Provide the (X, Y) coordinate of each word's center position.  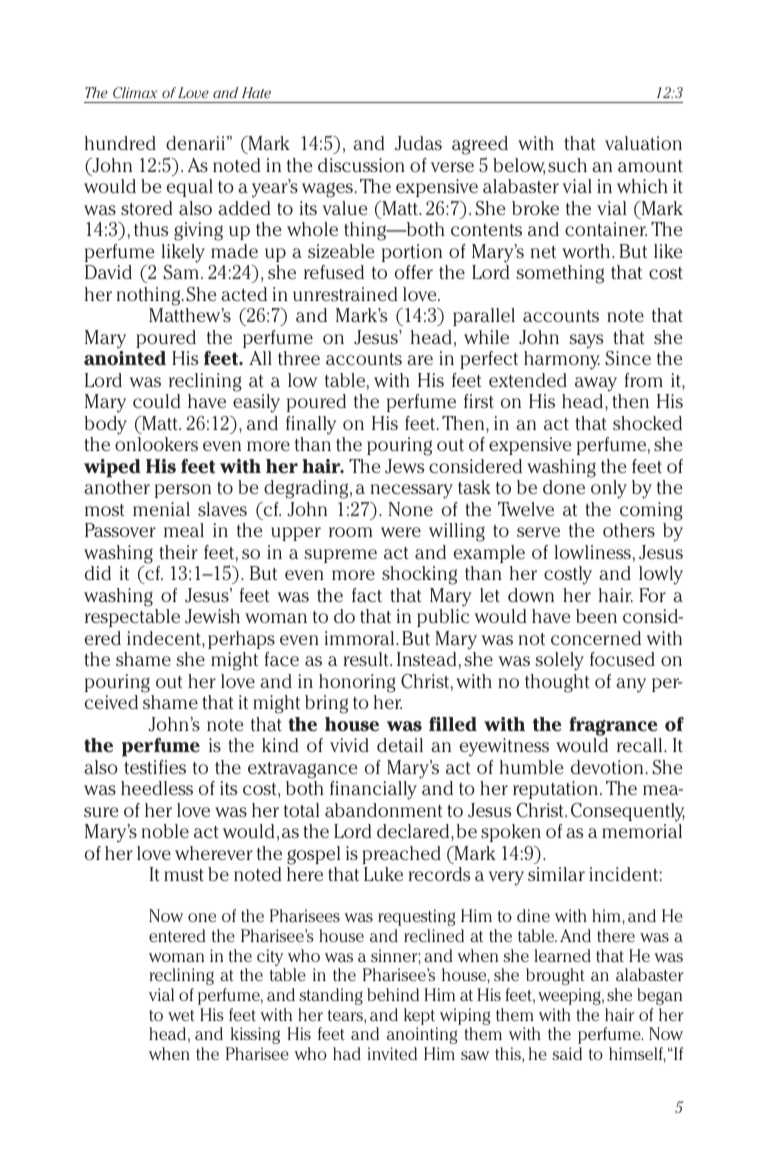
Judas (418, 143)
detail (400, 745)
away (596, 384)
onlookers (156, 444)
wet (181, 1015)
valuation (643, 143)
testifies (155, 767)
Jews (404, 466)
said (567, 1053)
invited (392, 1053)
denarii (195, 143)
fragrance (613, 726)
